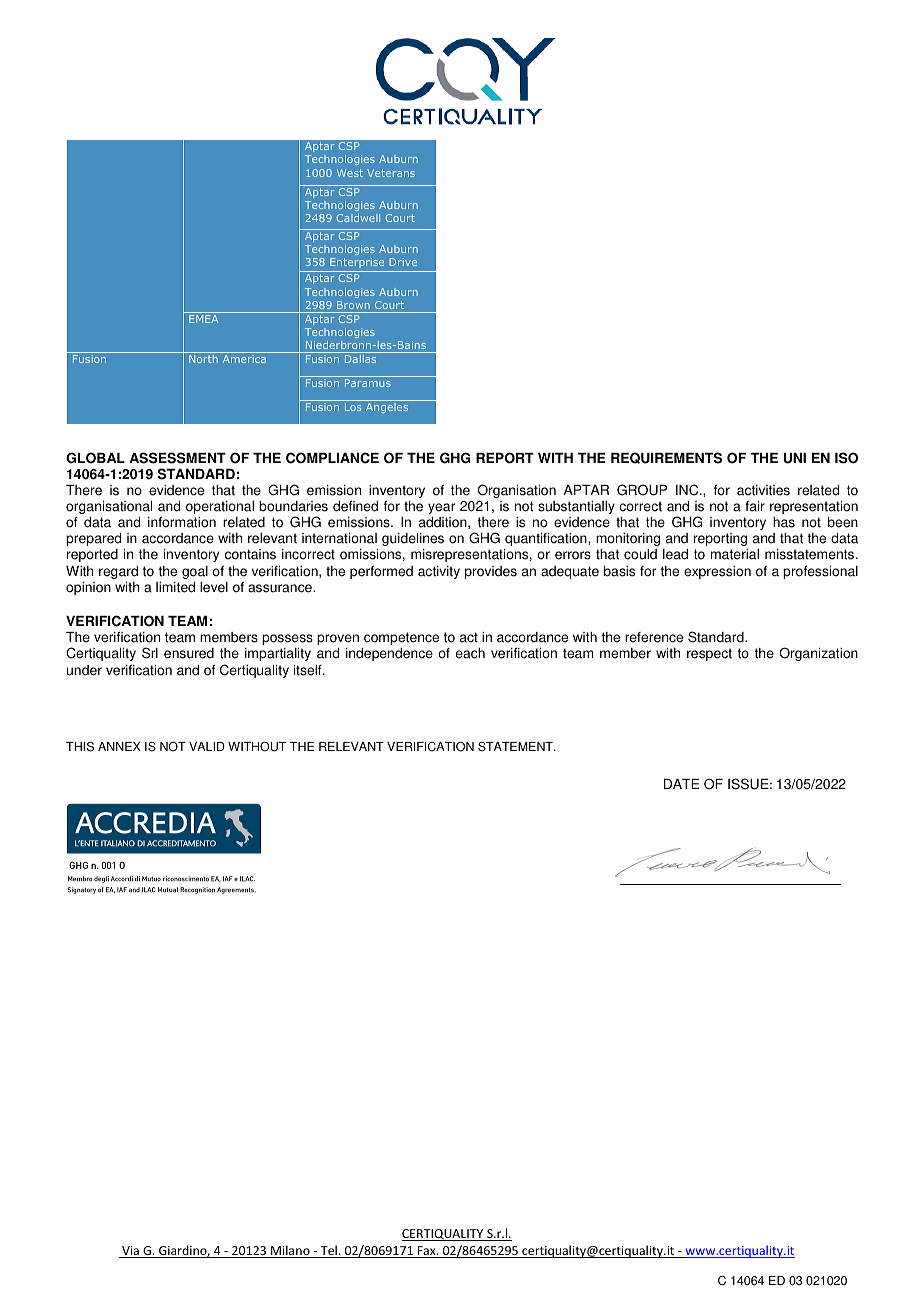  Describe the element at coordinates (470, 653) in the image. I see `each` at that location.
